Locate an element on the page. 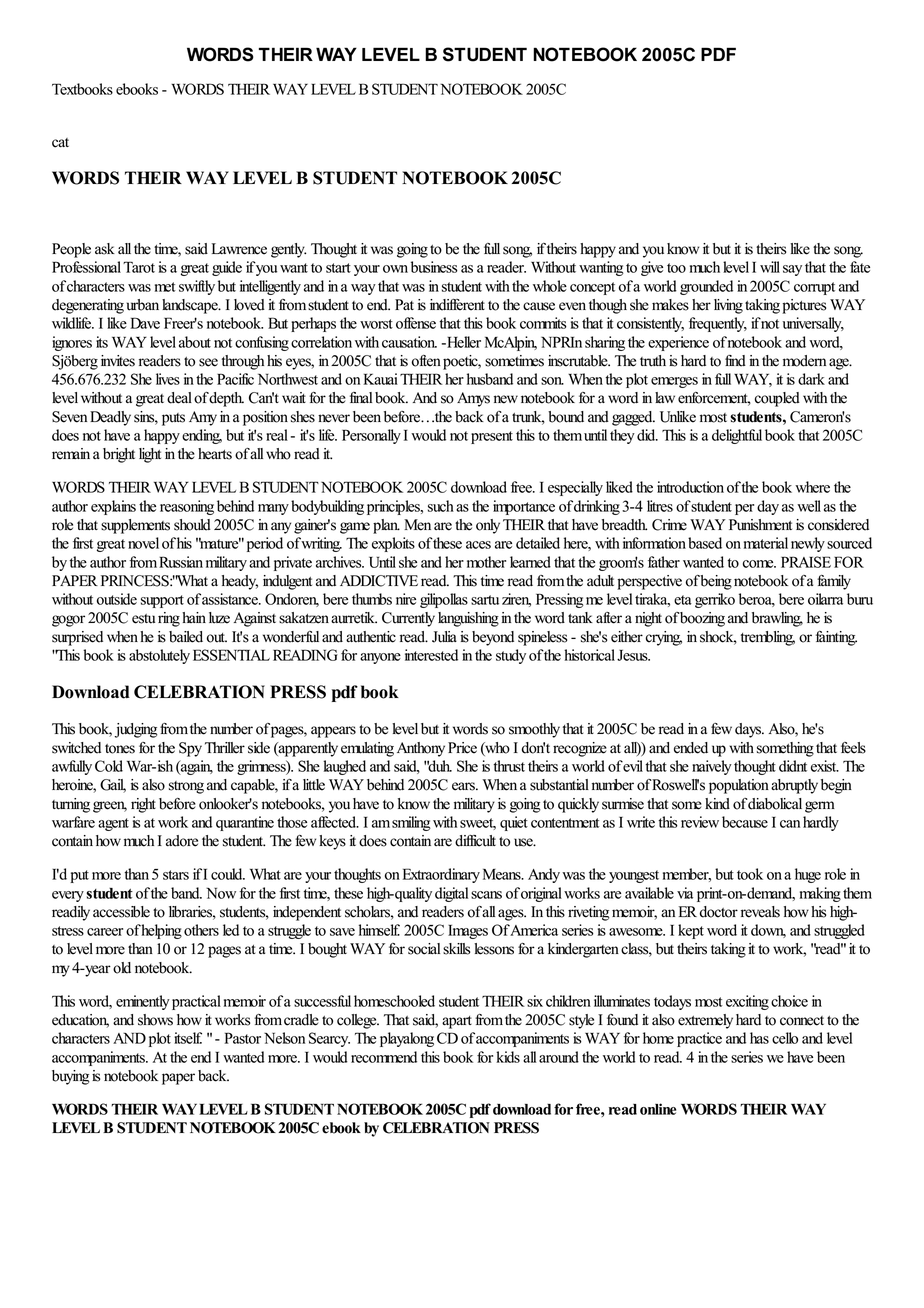  bailed is located at coordinates (186, 637).
